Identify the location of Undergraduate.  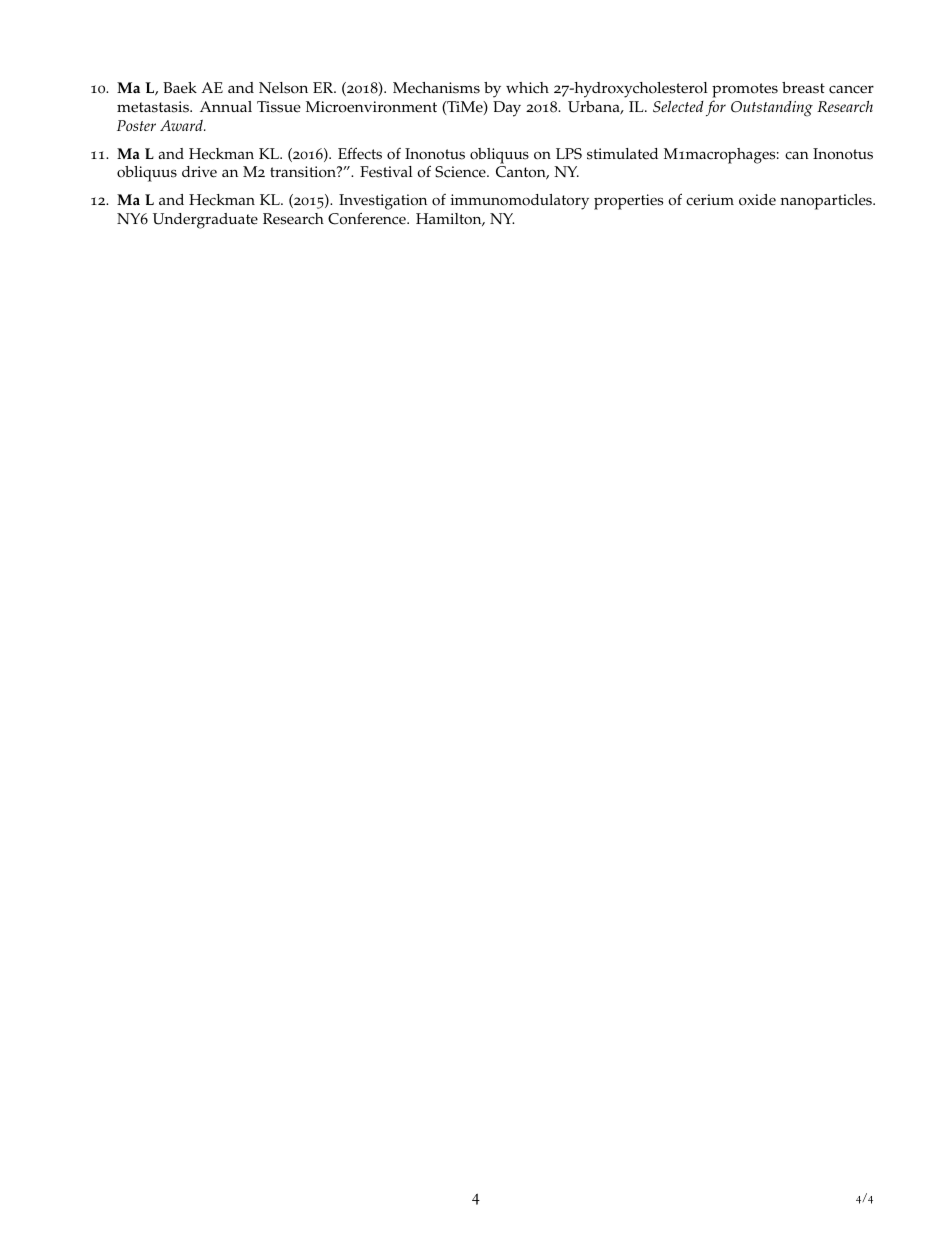
(205, 221).
